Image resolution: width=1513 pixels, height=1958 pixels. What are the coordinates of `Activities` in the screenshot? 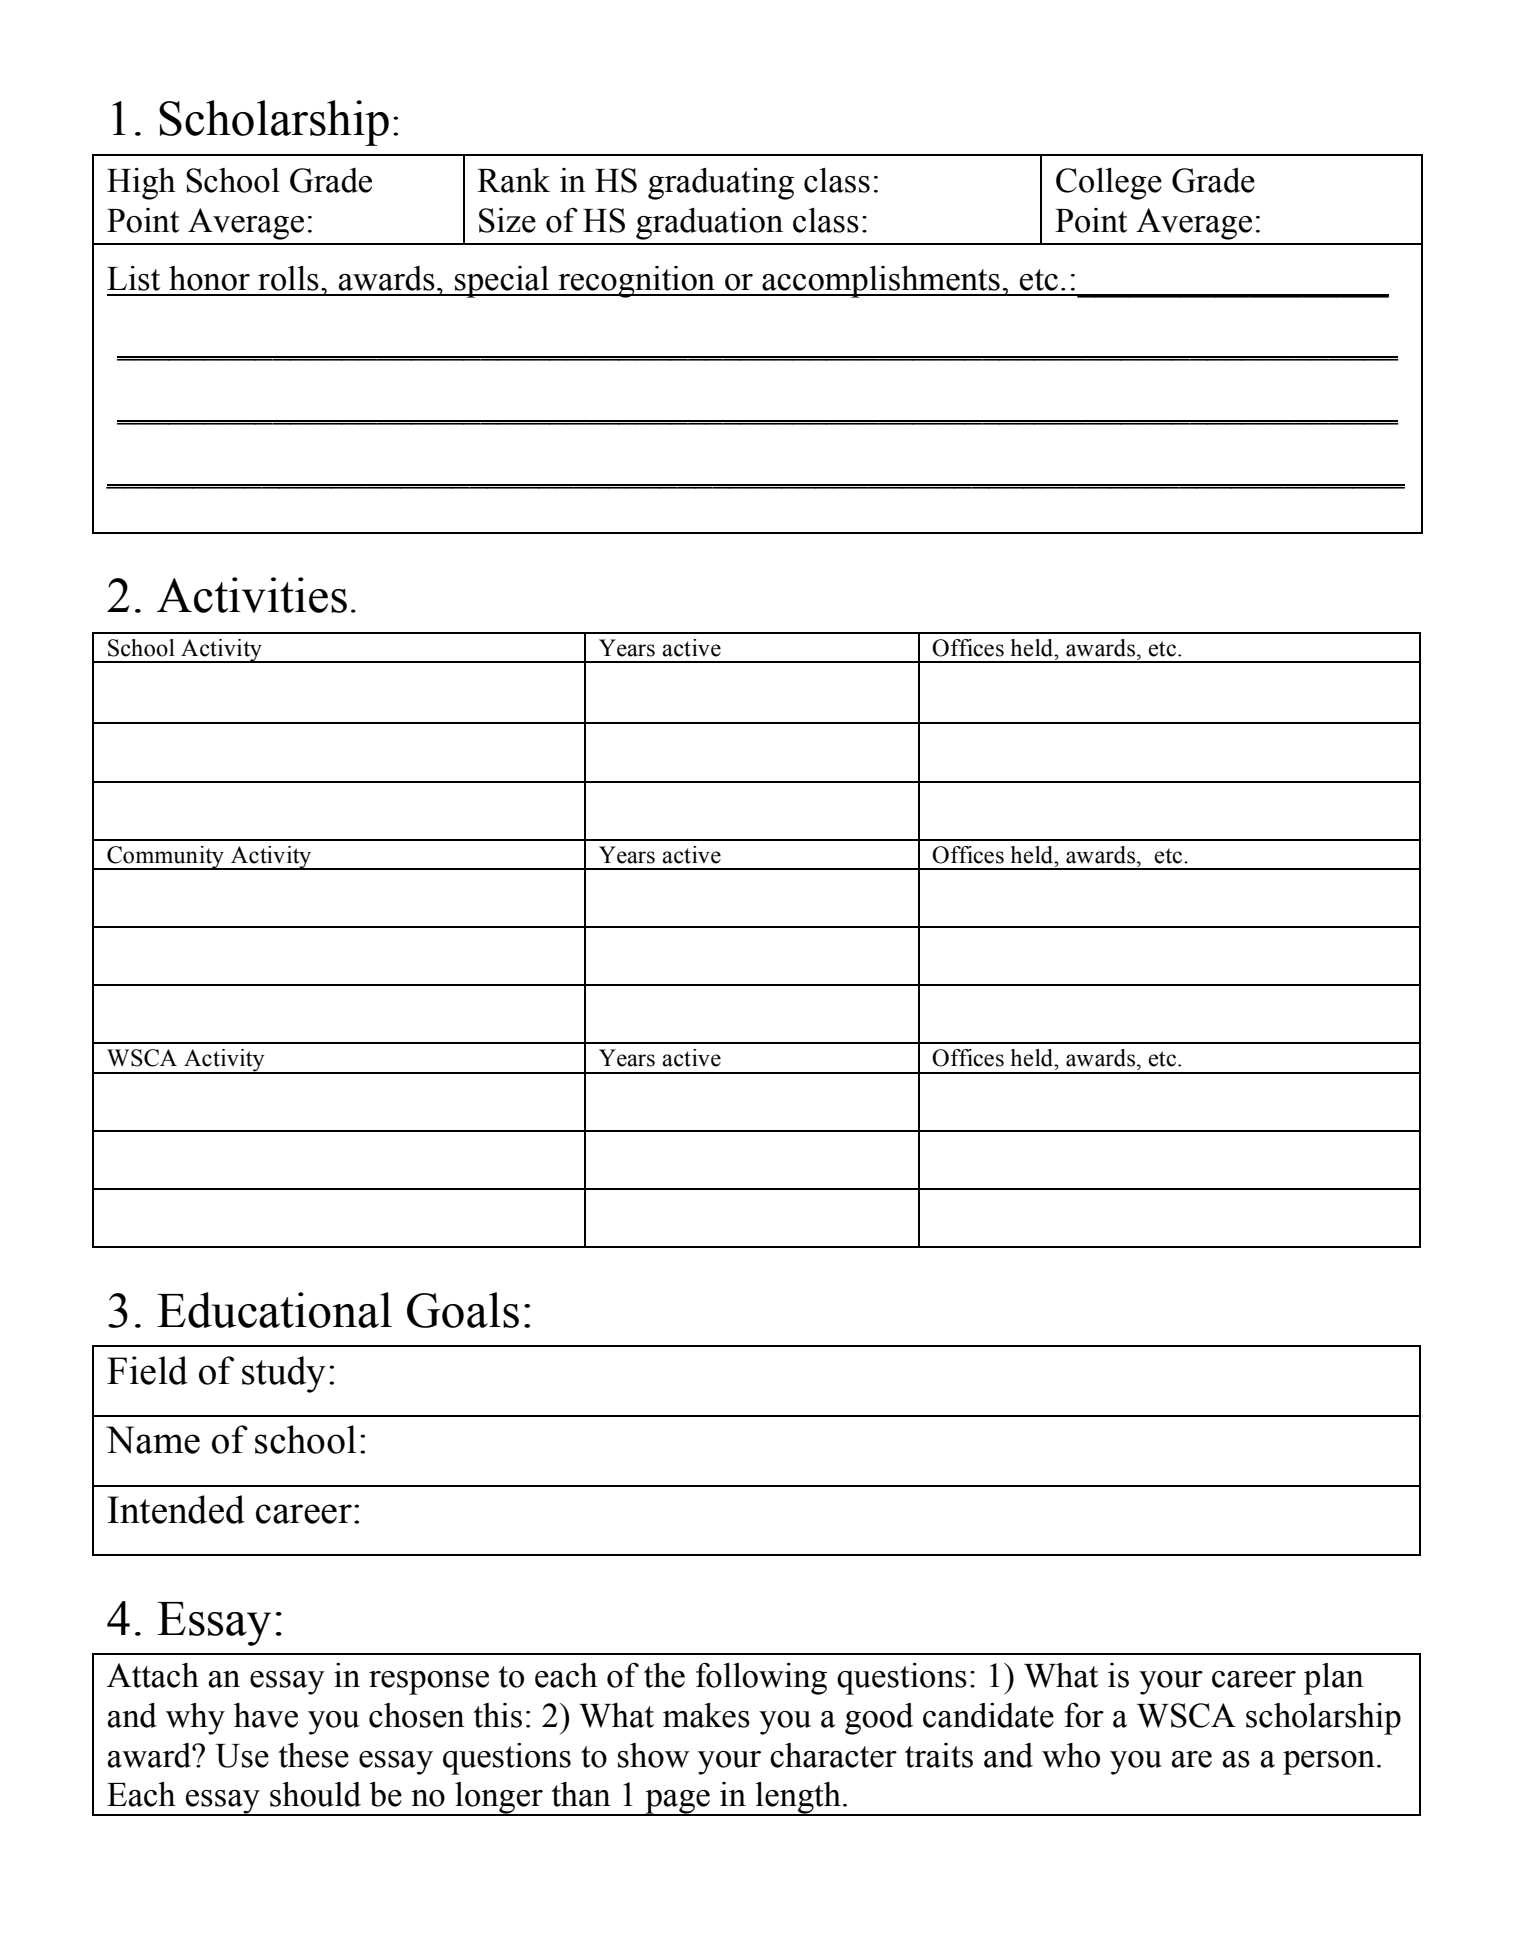 It's located at (252, 595).
